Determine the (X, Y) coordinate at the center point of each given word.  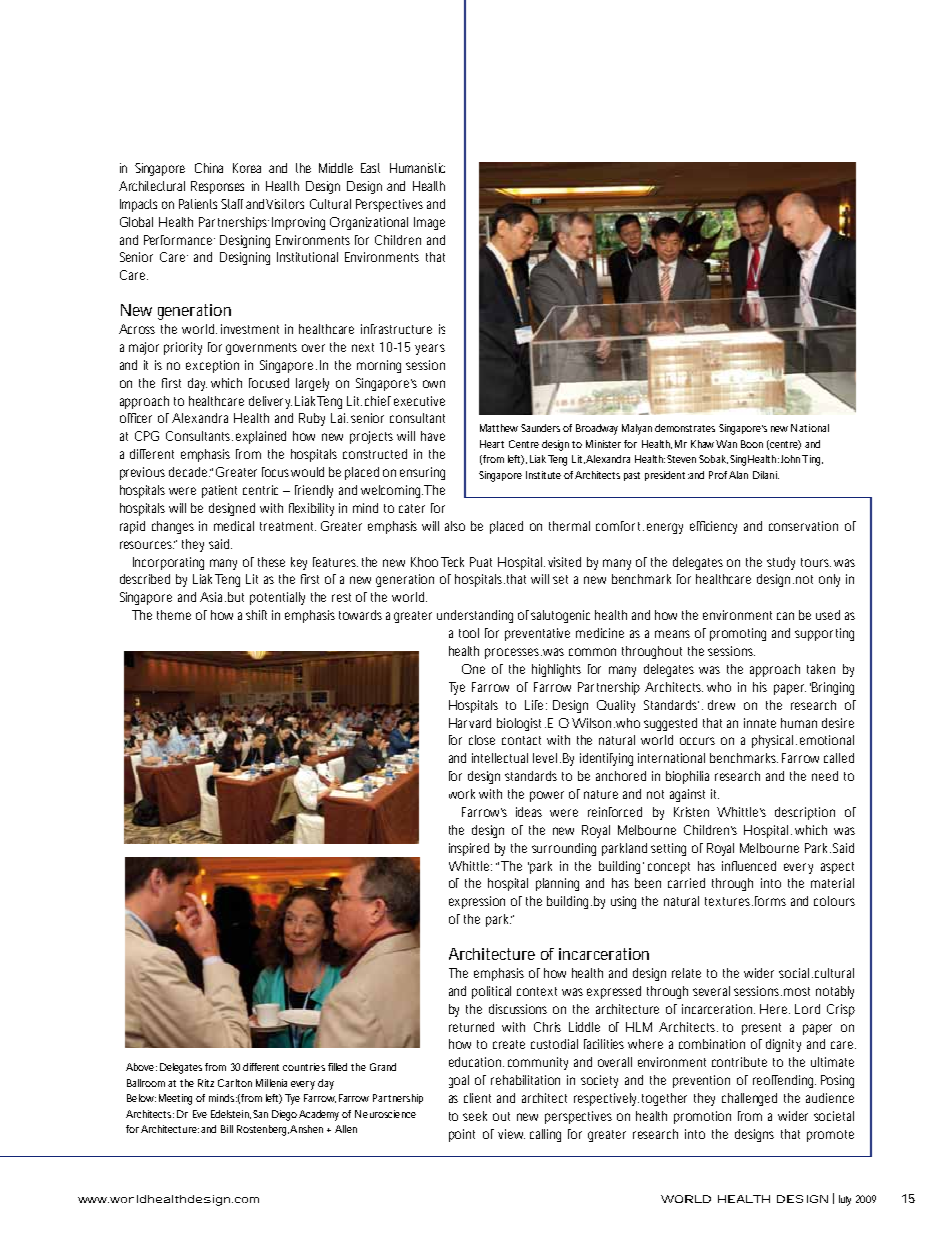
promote (830, 1136)
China (209, 168)
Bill (227, 1129)
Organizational (369, 223)
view (511, 1134)
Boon (752, 444)
